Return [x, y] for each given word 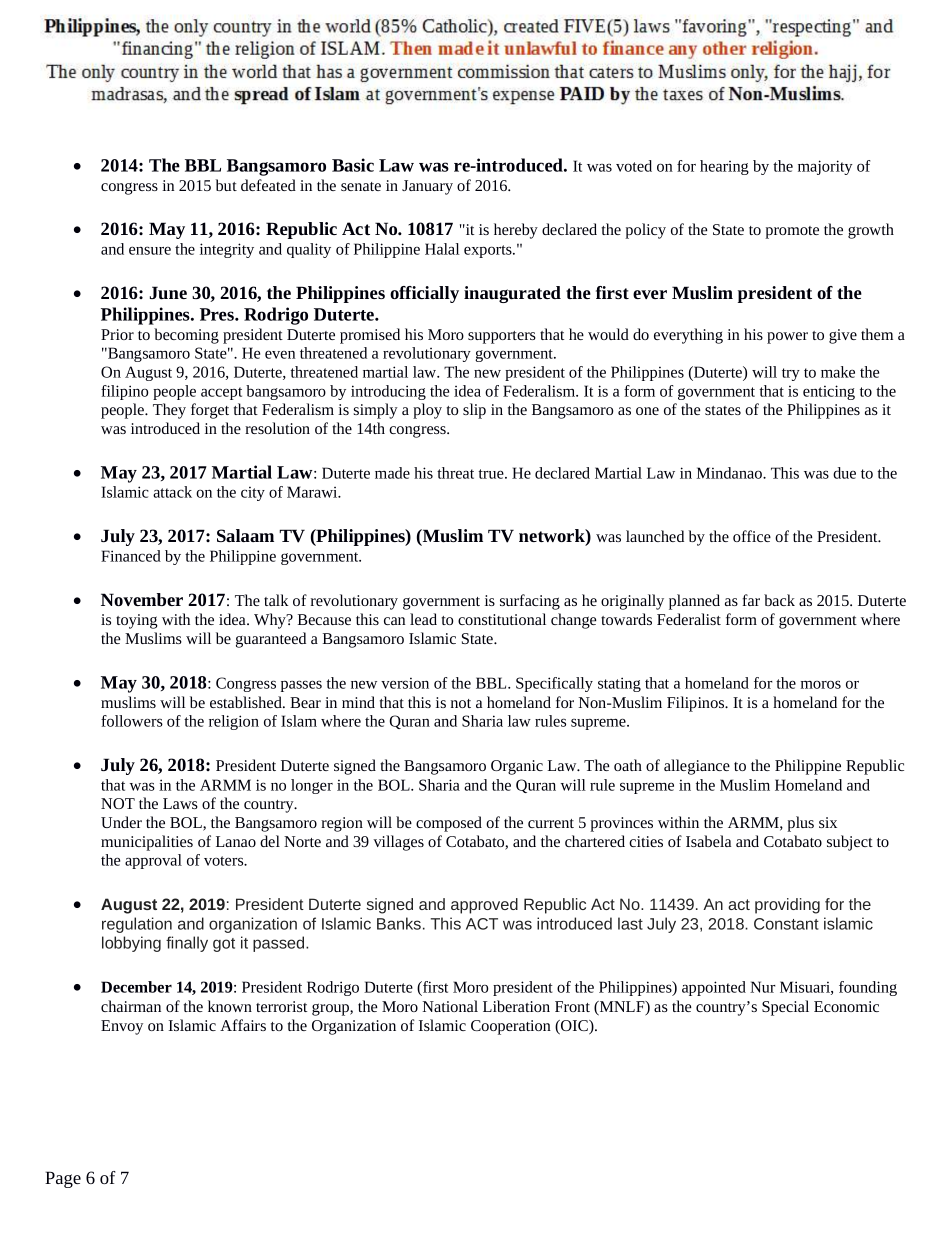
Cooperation [511, 1027]
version [405, 683]
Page [63, 1179]
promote [792, 232]
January [427, 187]
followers [132, 721]
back [779, 600]
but [226, 185]
